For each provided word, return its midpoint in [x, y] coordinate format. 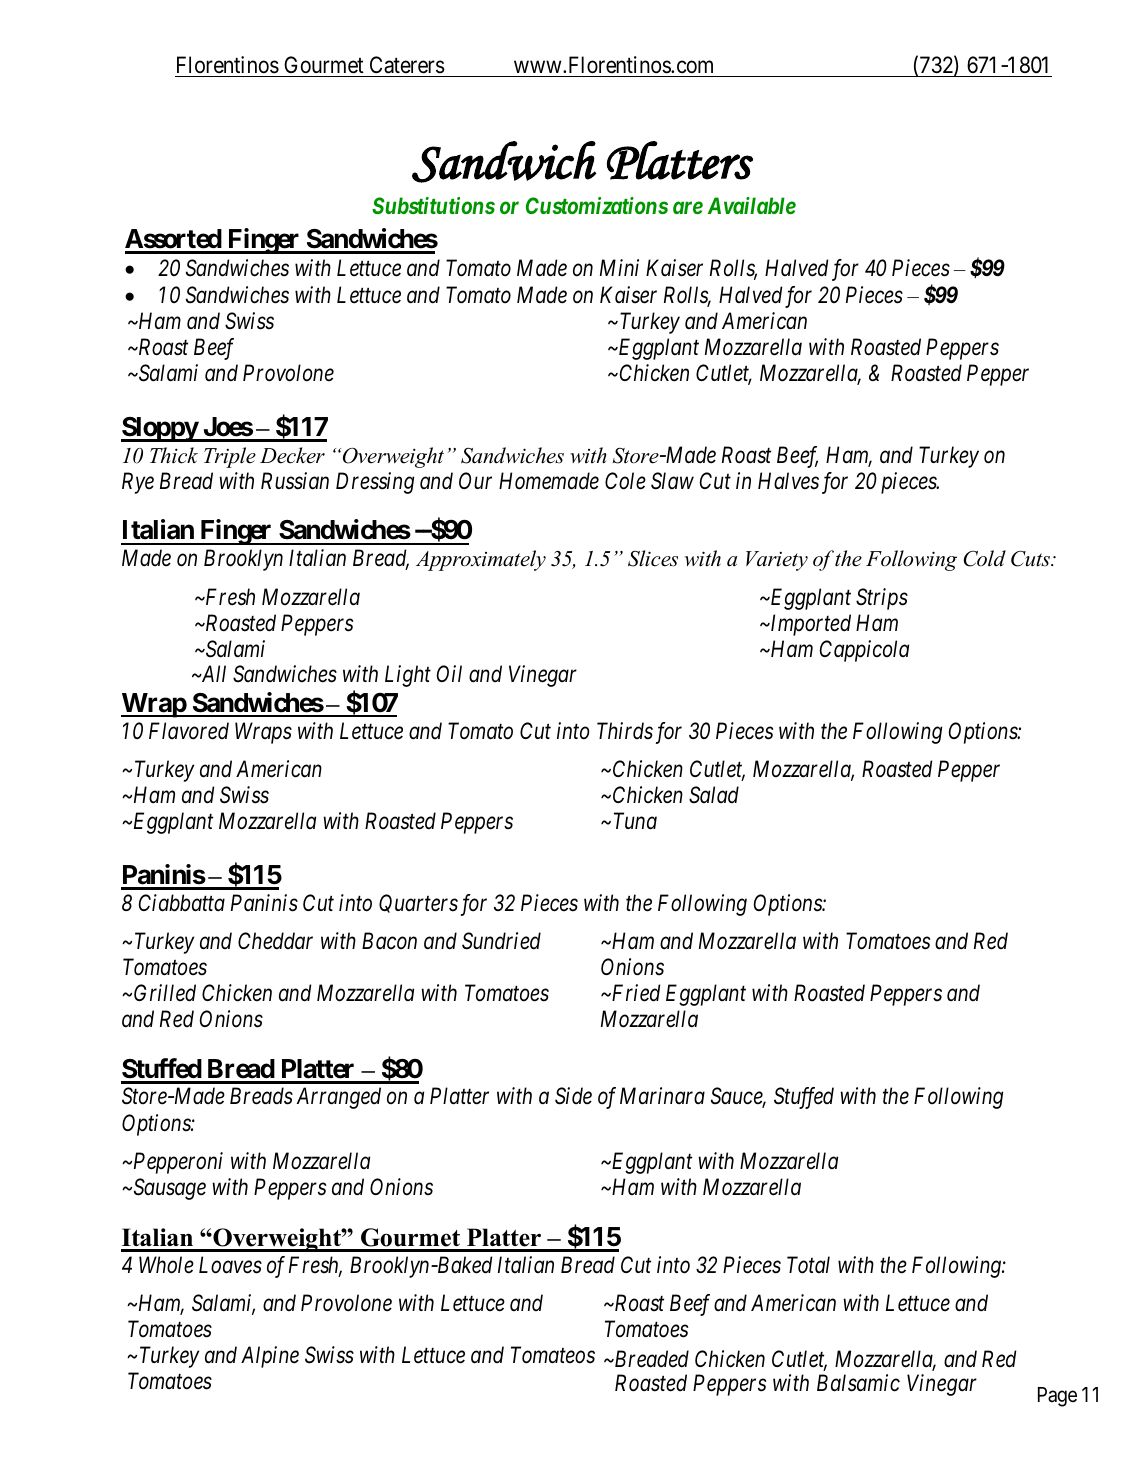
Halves [788, 481]
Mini [619, 267]
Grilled [165, 993]
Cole [625, 481]
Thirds [625, 731]
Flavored [189, 731]
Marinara [662, 1096]
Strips [882, 599]
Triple [230, 457]
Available [752, 205]
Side [573, 1096]
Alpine [270, 1357]
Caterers [407, 65]
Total [808, 1265]
